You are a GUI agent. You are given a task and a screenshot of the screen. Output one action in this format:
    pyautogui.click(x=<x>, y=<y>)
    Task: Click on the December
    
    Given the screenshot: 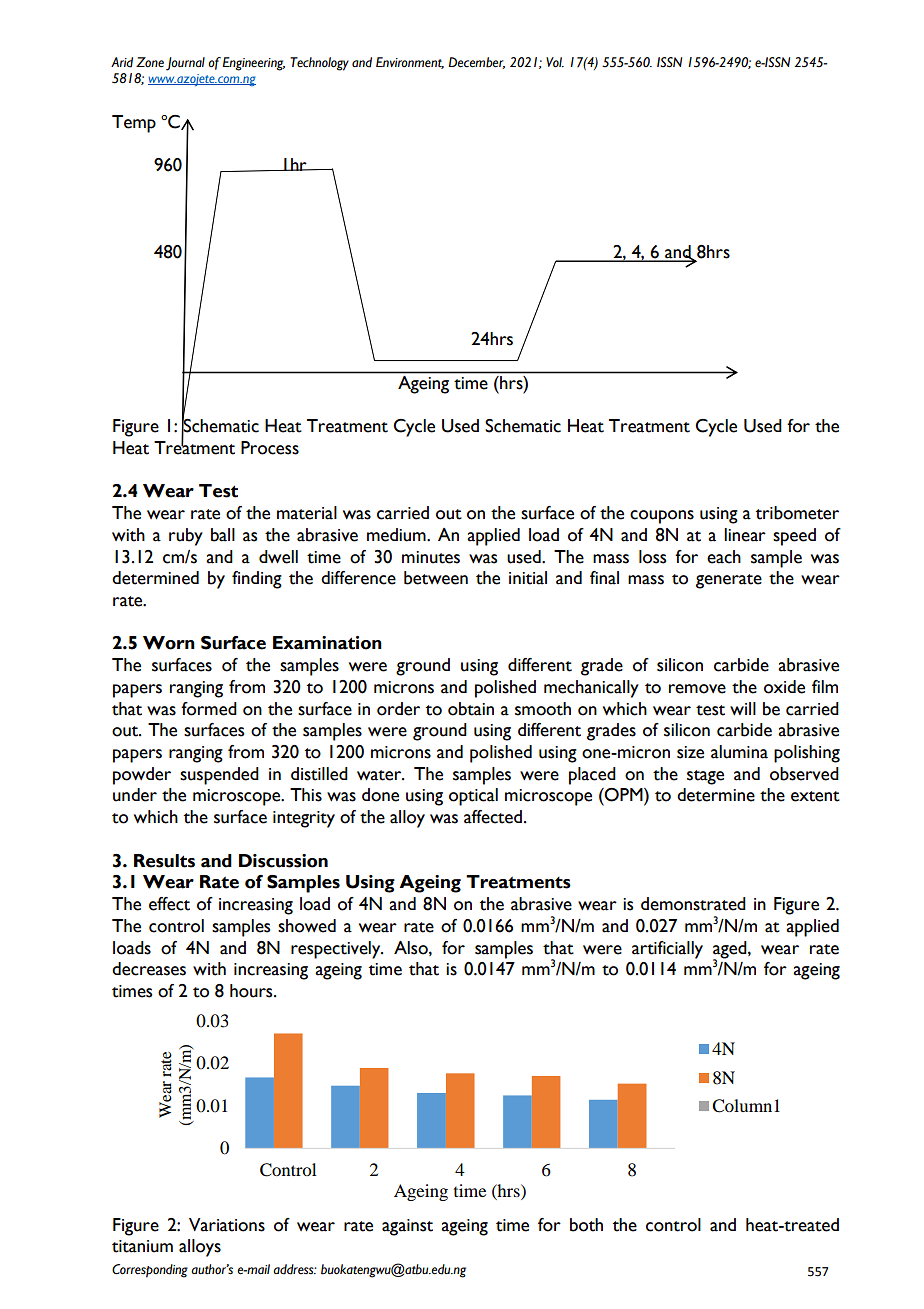 What is the action you would take?
    pyautogui.click(x=477, y=63)
